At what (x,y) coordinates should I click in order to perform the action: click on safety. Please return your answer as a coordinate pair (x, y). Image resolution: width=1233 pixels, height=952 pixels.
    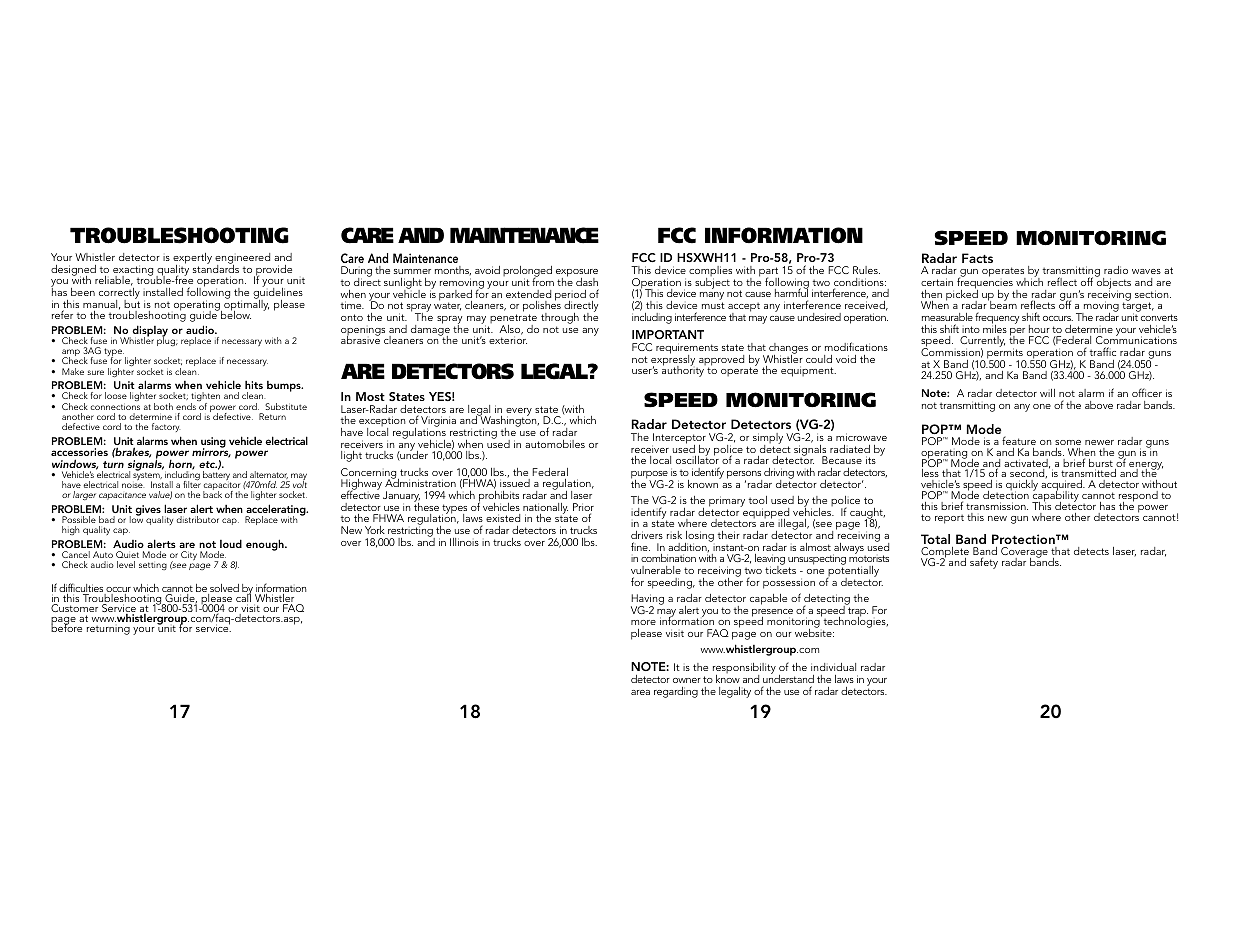
    Looking at the image, I should click on (984, 563).
